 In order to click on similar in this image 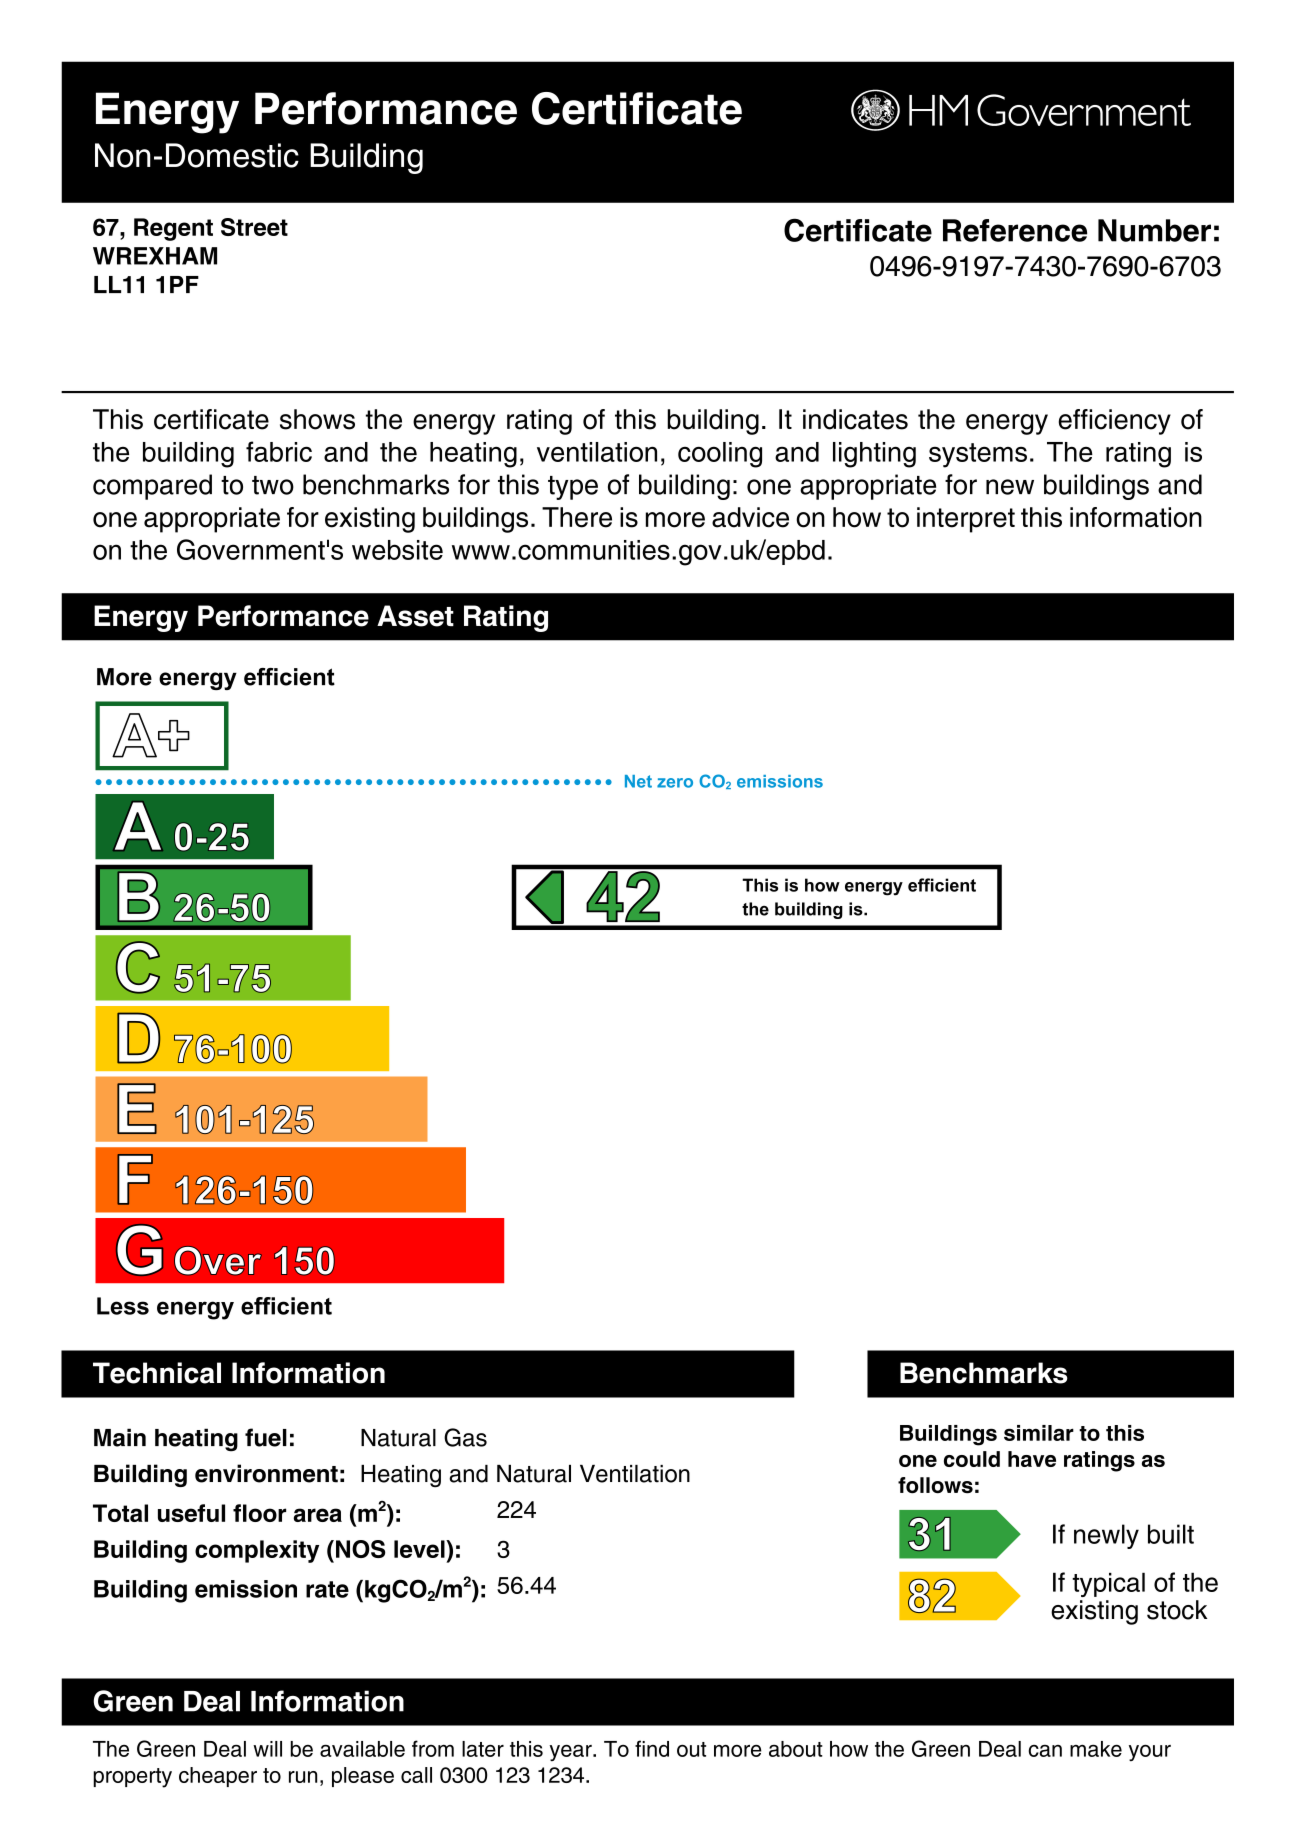, I will do `click(1039, 1433)`.
